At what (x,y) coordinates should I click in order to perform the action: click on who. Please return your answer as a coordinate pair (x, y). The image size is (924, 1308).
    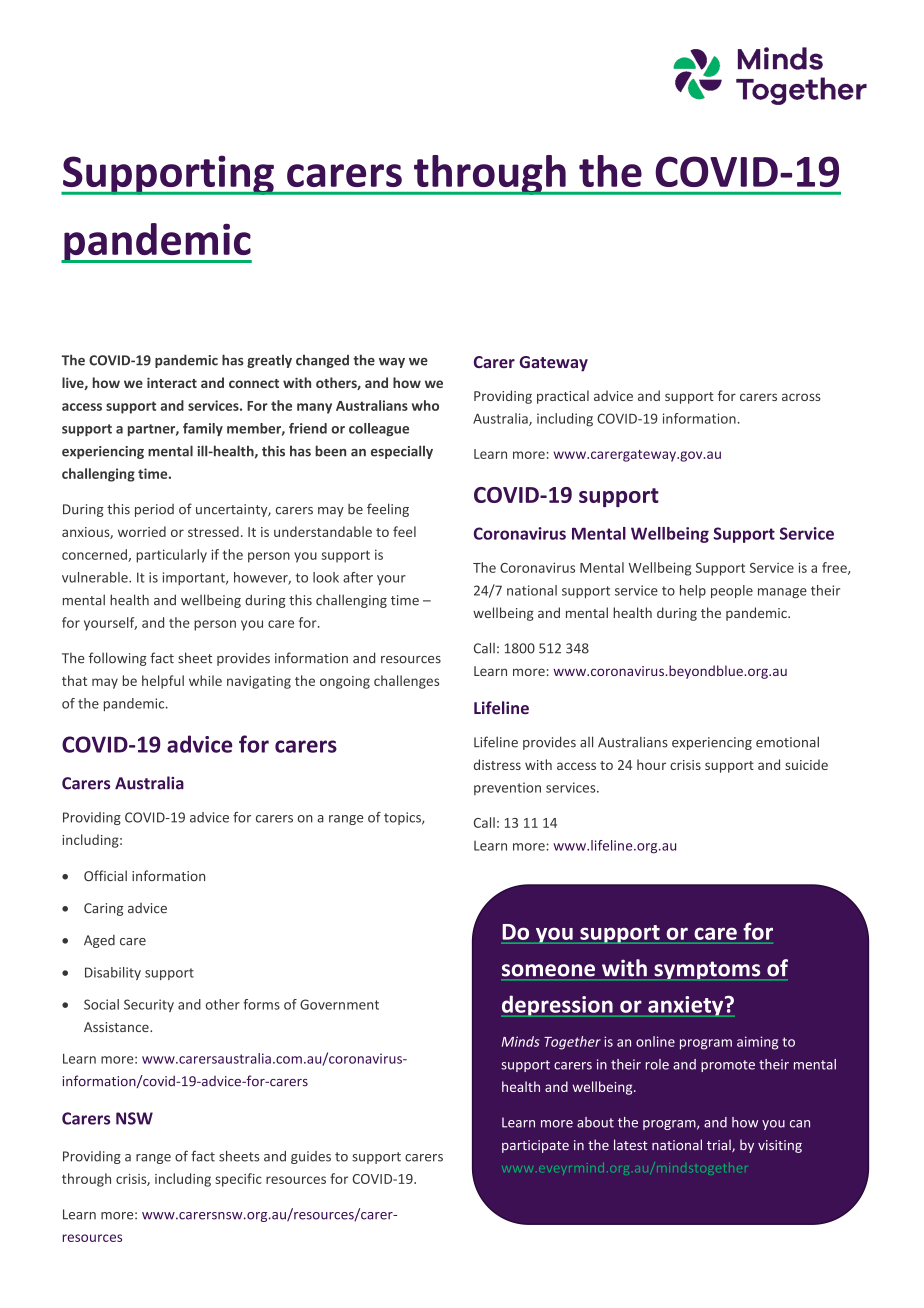
    Looking at the image, I should click on (425, 405).
